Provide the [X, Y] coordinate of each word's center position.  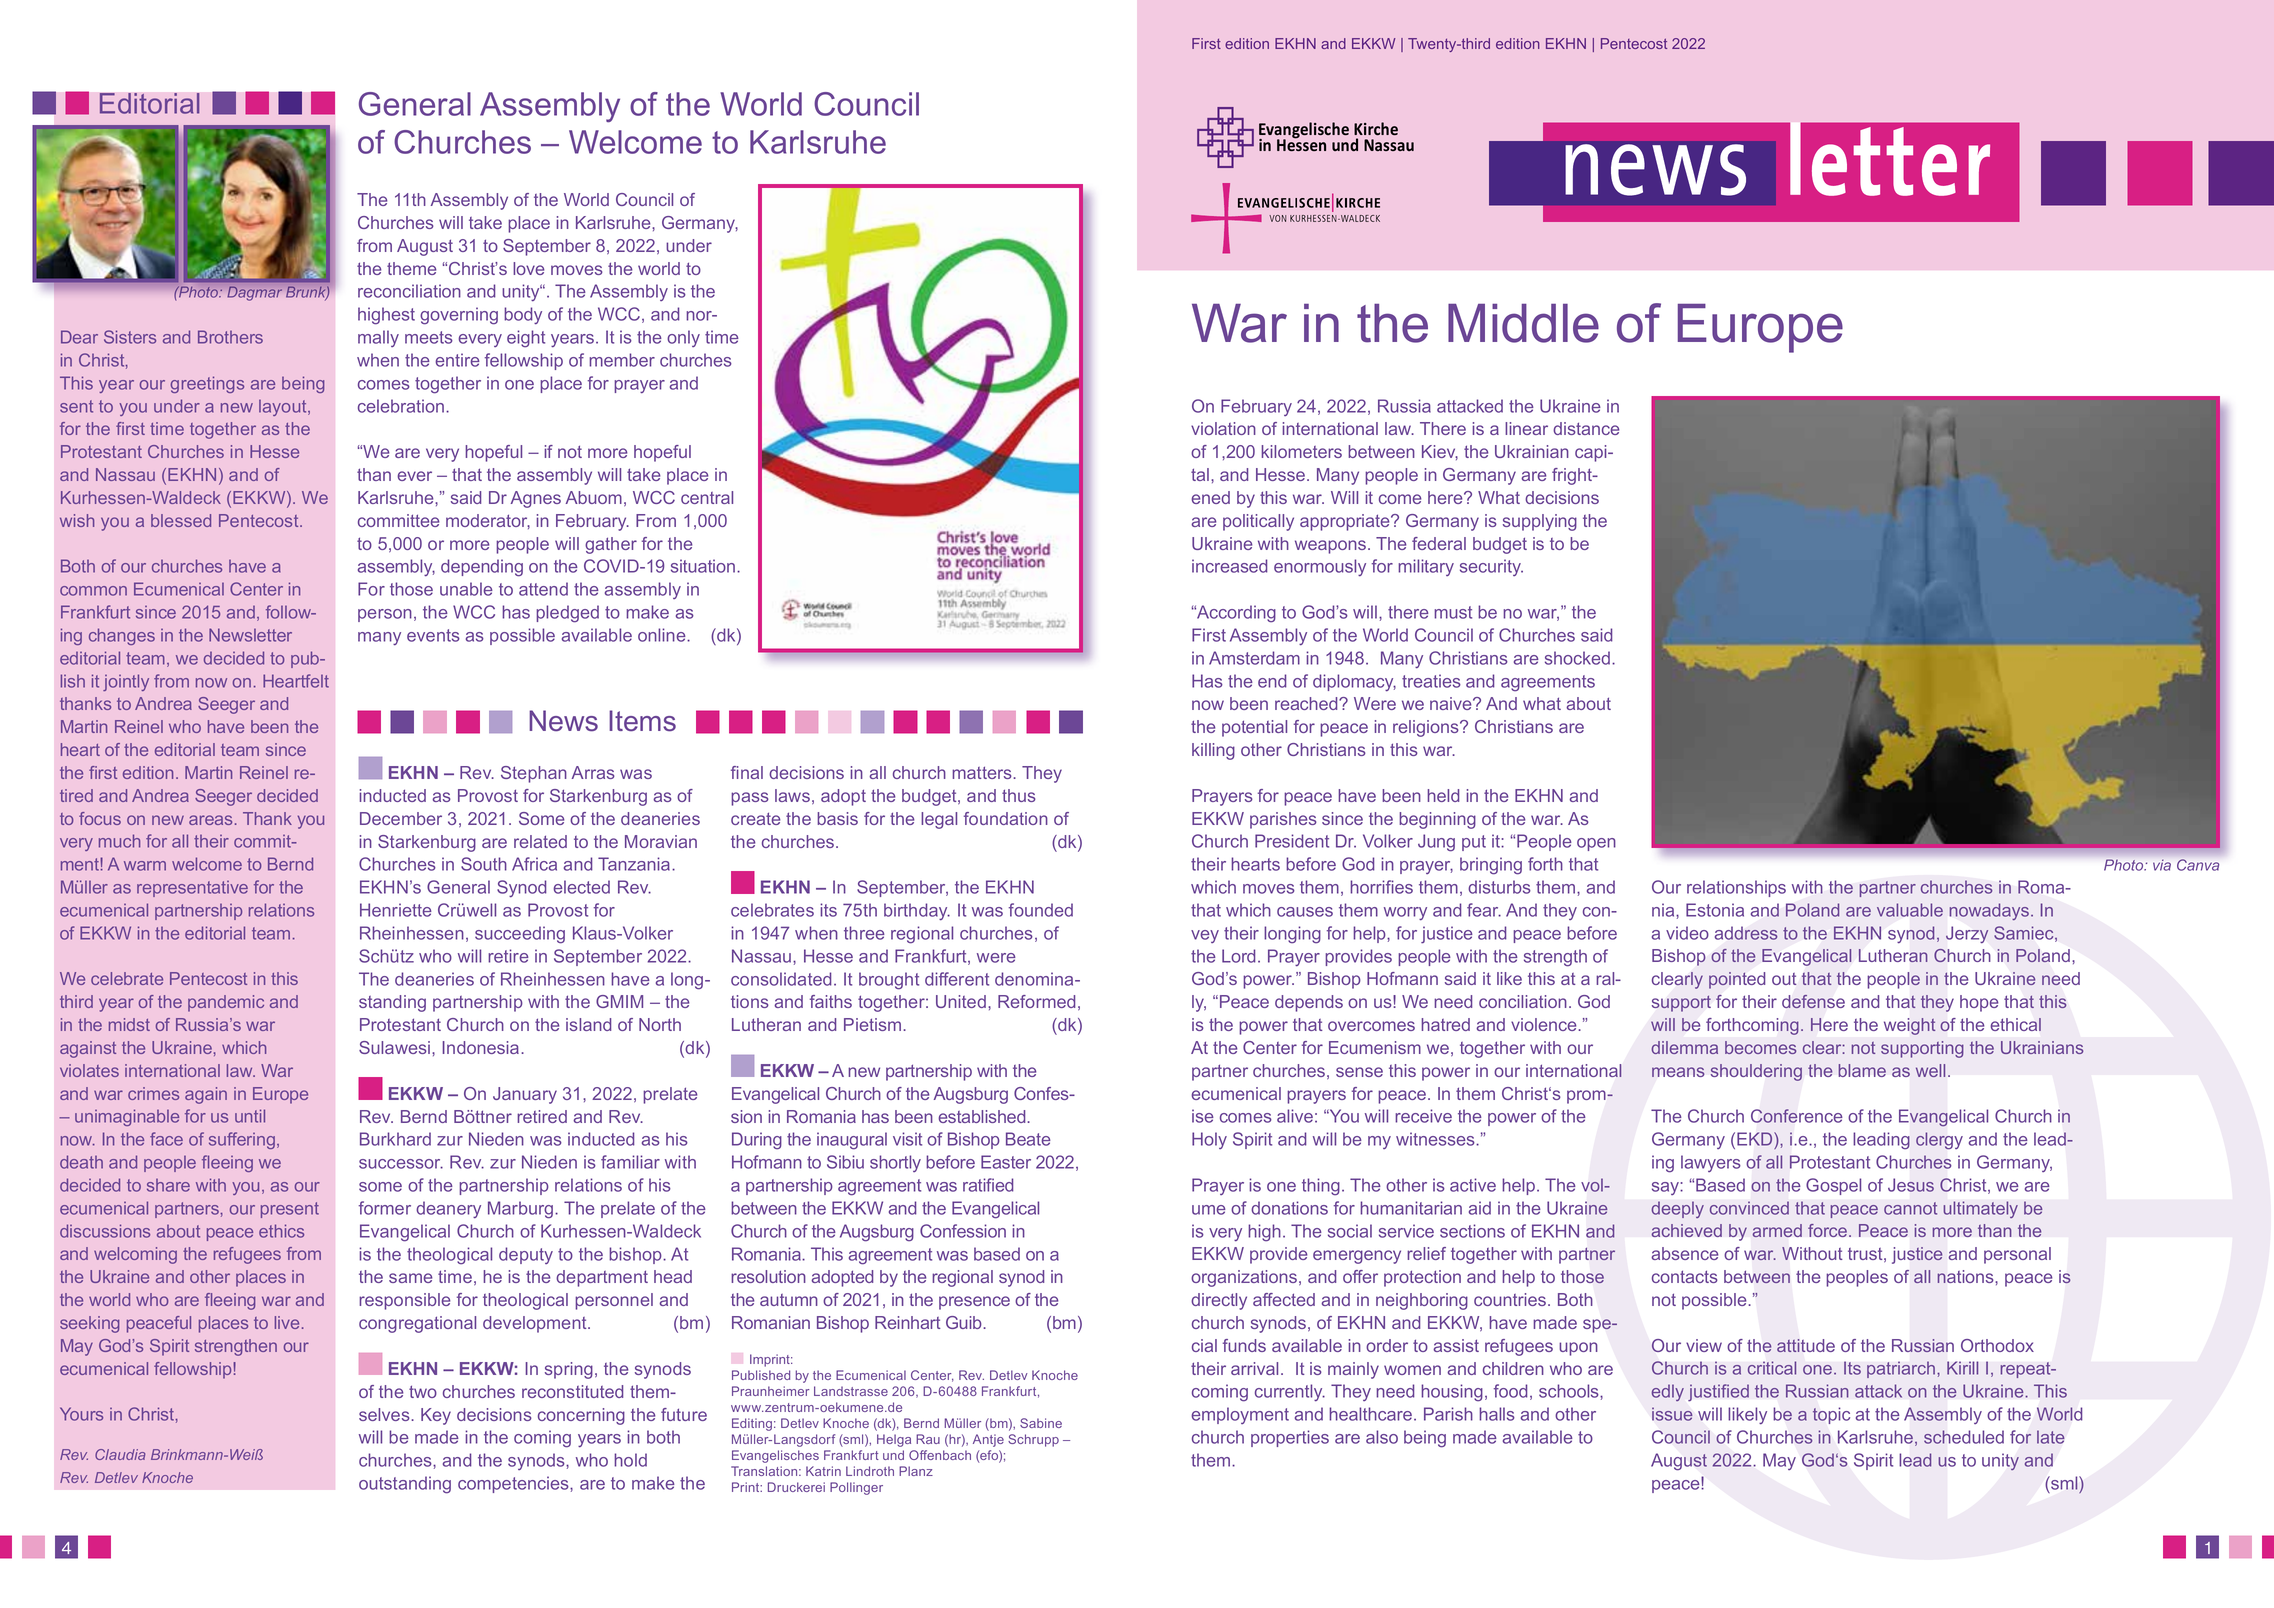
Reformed [1036, 1001]
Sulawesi [396, 1047]
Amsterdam [1254, 658]
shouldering [1756, 1072]
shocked [1577, 658]
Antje [988, 1440]
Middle [1523, 323]
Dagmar [255, 293]
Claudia [120, 1454]
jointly [126, 682]
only [683, 338]
